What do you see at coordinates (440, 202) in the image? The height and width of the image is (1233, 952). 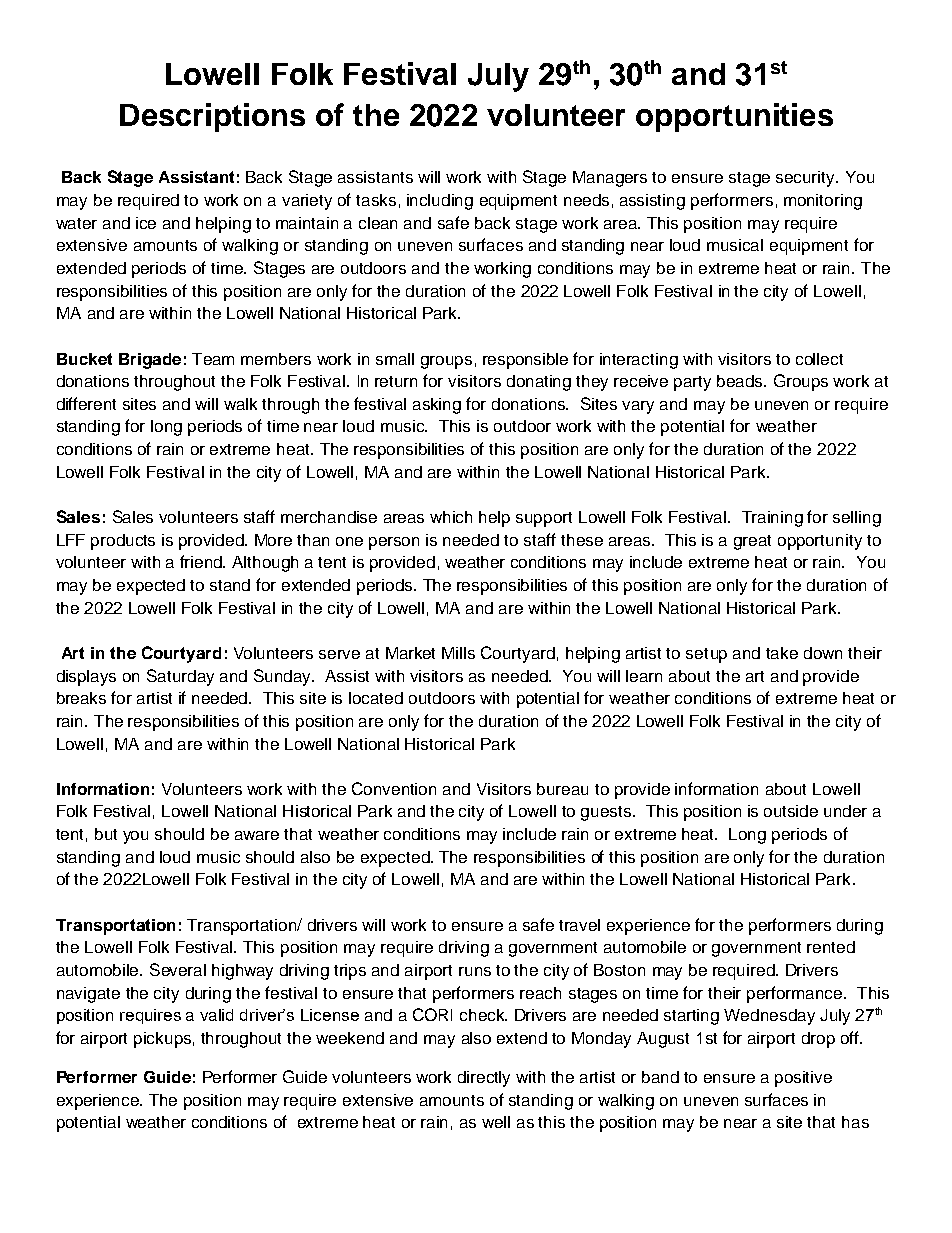 I see `including` at bounding box center [440, 202].
